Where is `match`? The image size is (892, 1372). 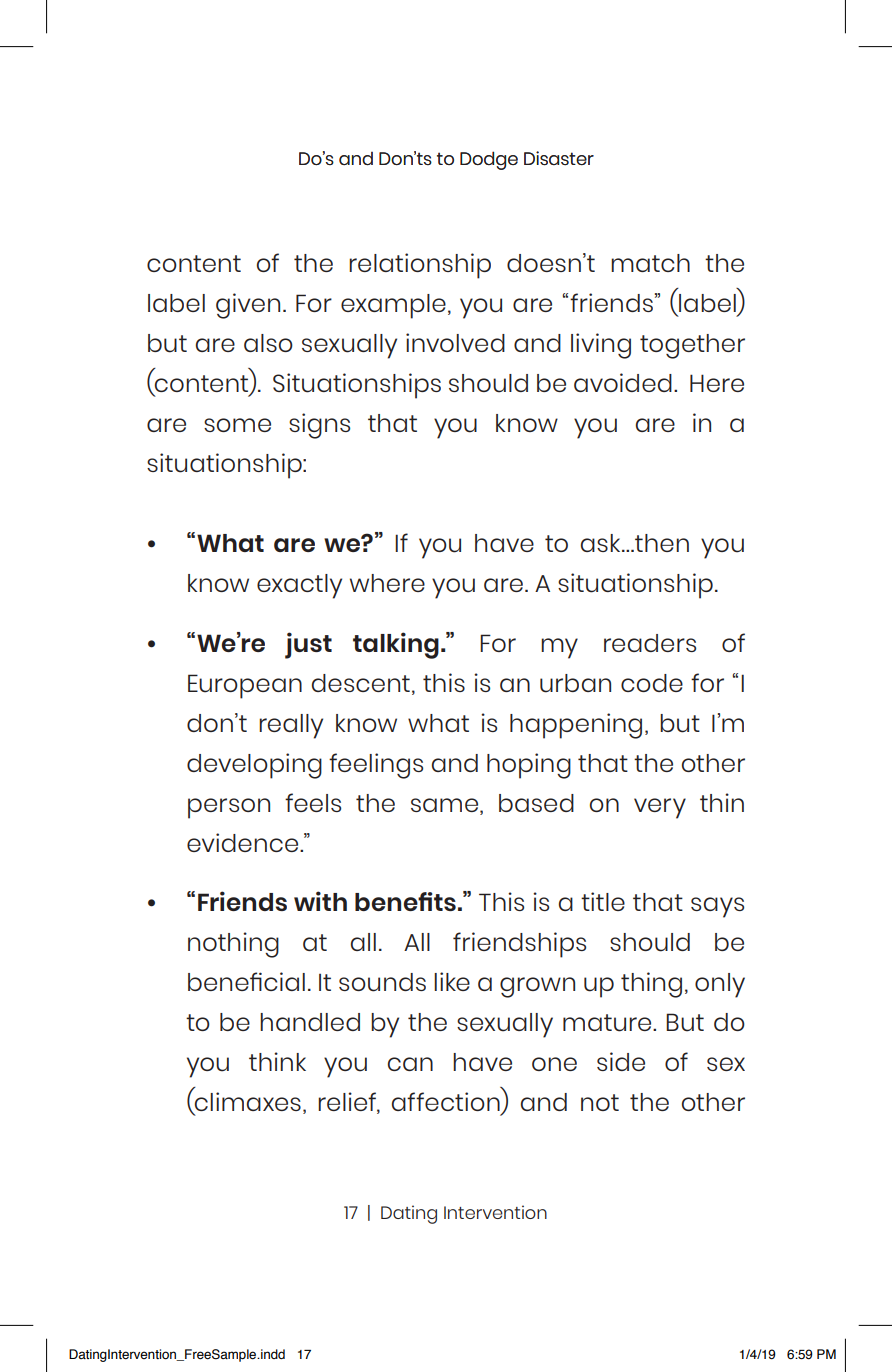
match is located at coordinates (650, 263).
